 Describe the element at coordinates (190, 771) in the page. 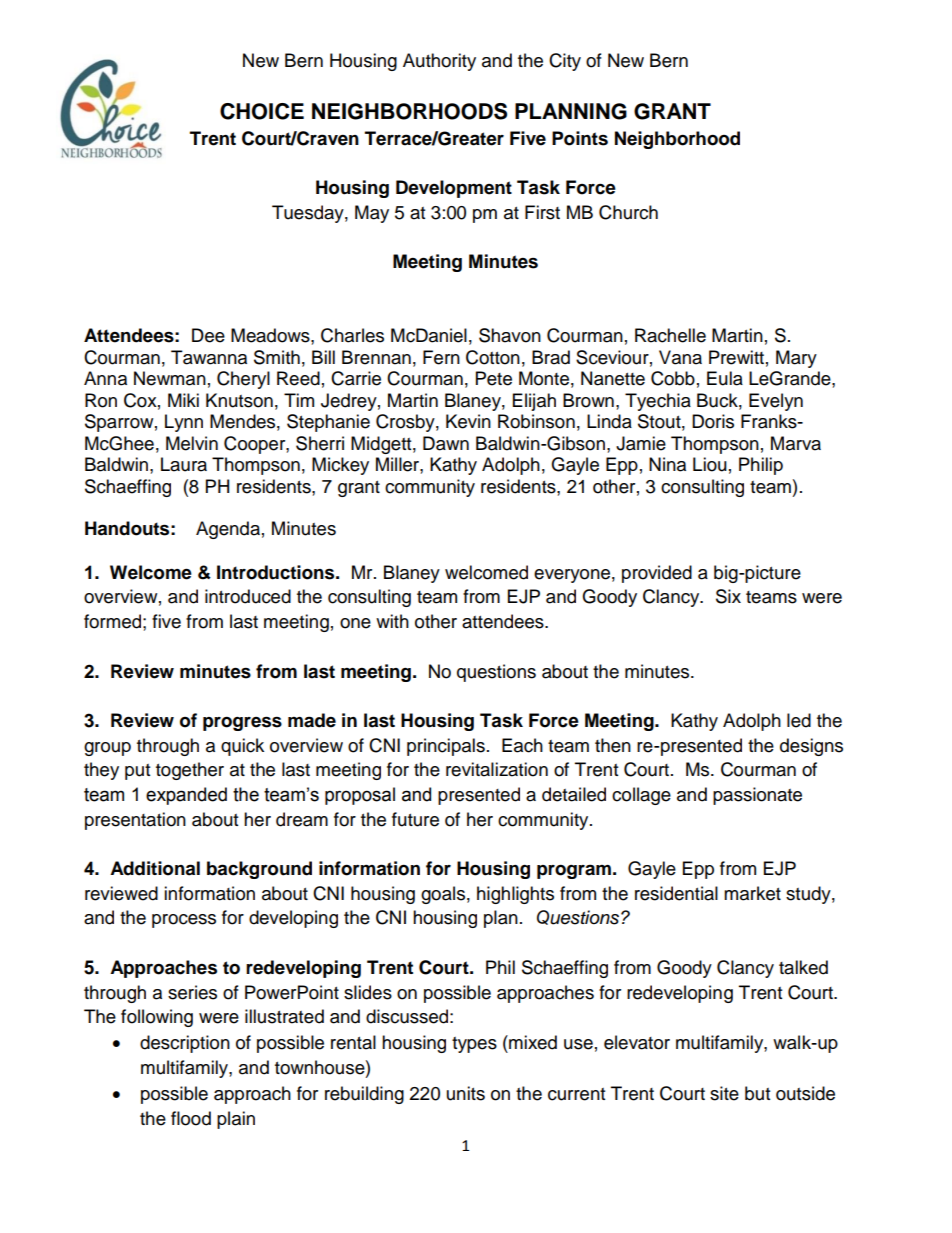

I see `together` at that location.
